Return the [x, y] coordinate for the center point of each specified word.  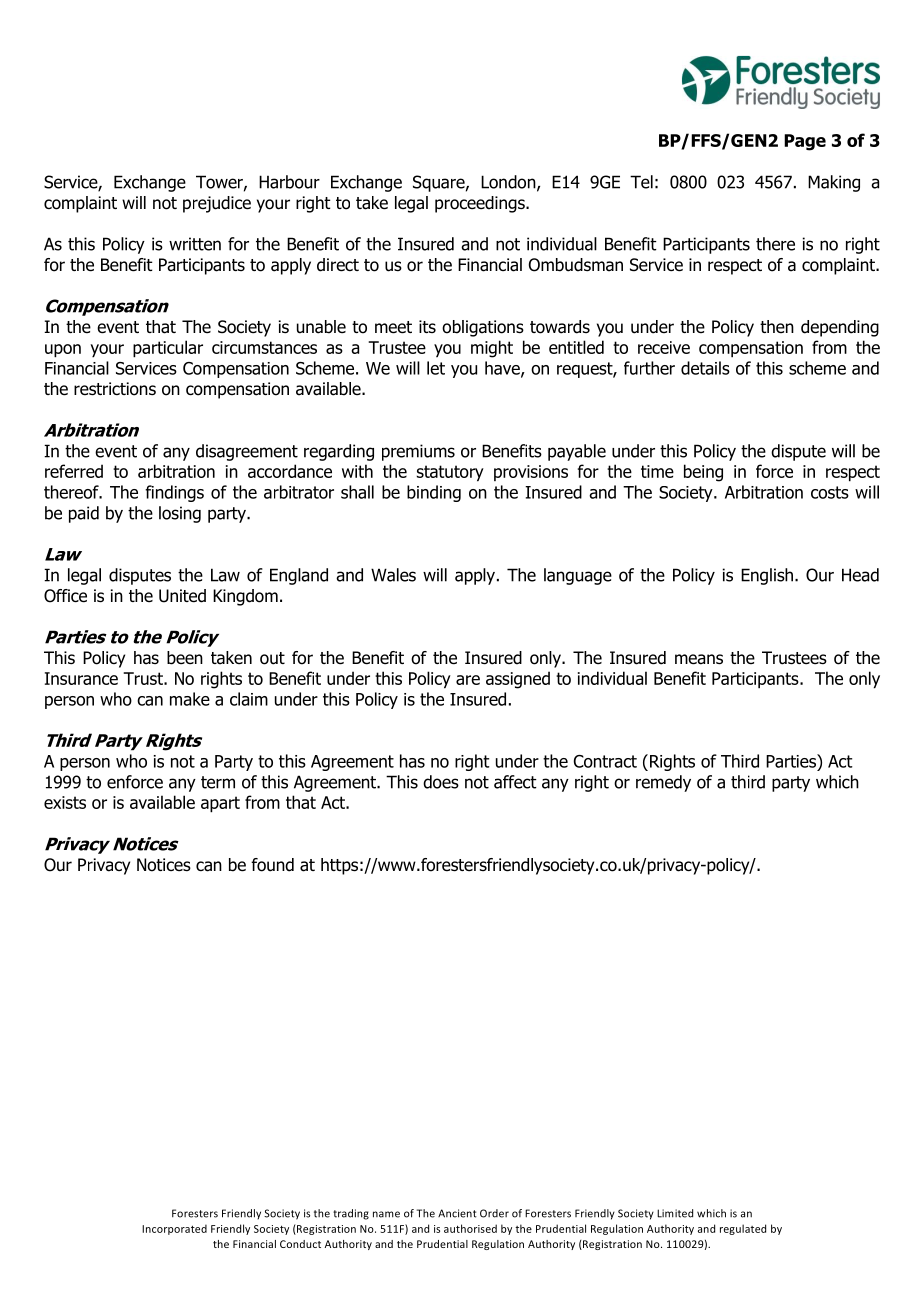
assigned [518, 680]
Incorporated [174, 1229]
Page [805, 142]
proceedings [481, 204]
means [699, 659]
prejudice [217, 204]
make [190, 699]
